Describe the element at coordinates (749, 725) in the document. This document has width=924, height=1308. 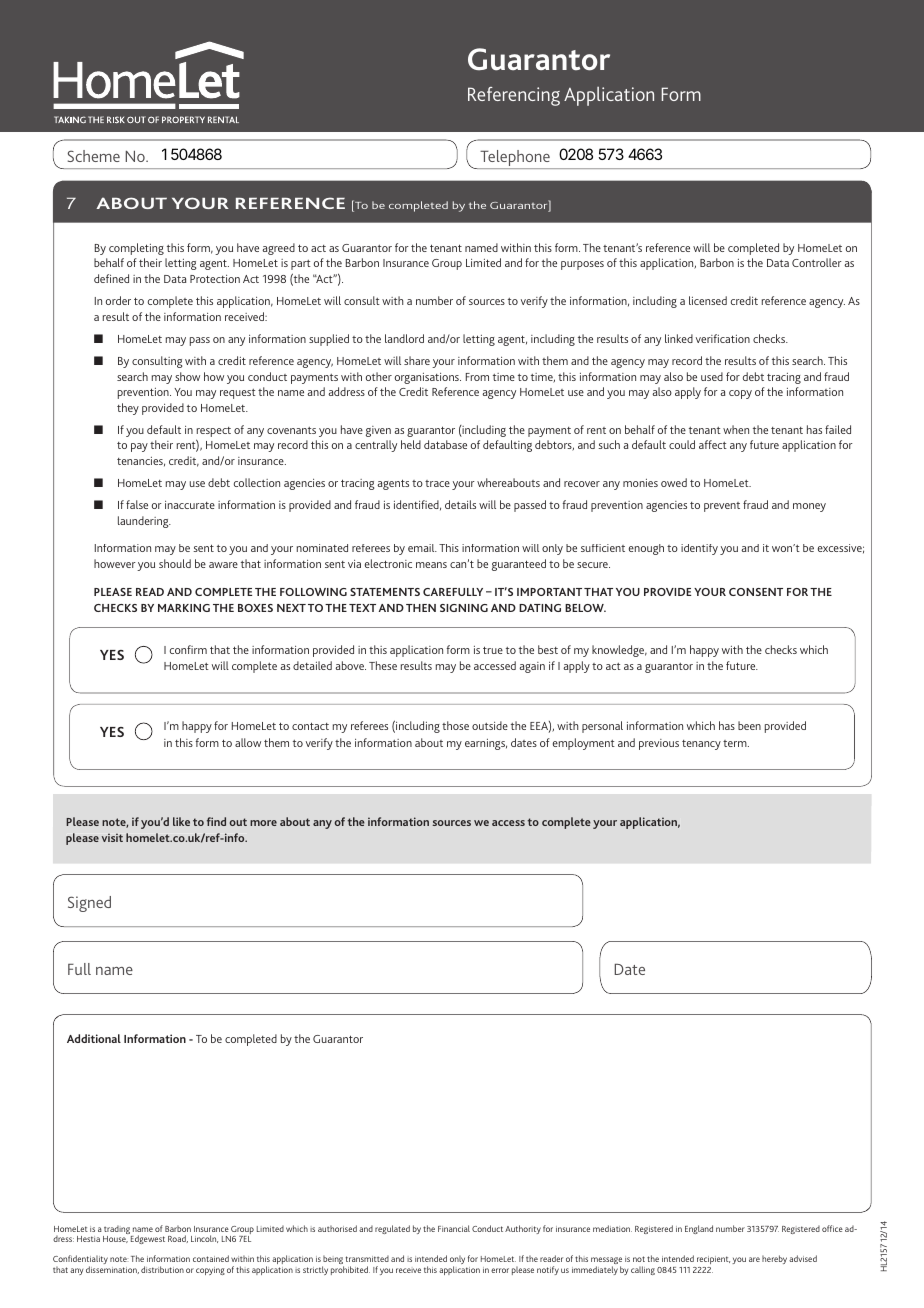
I see `been` at that location.
